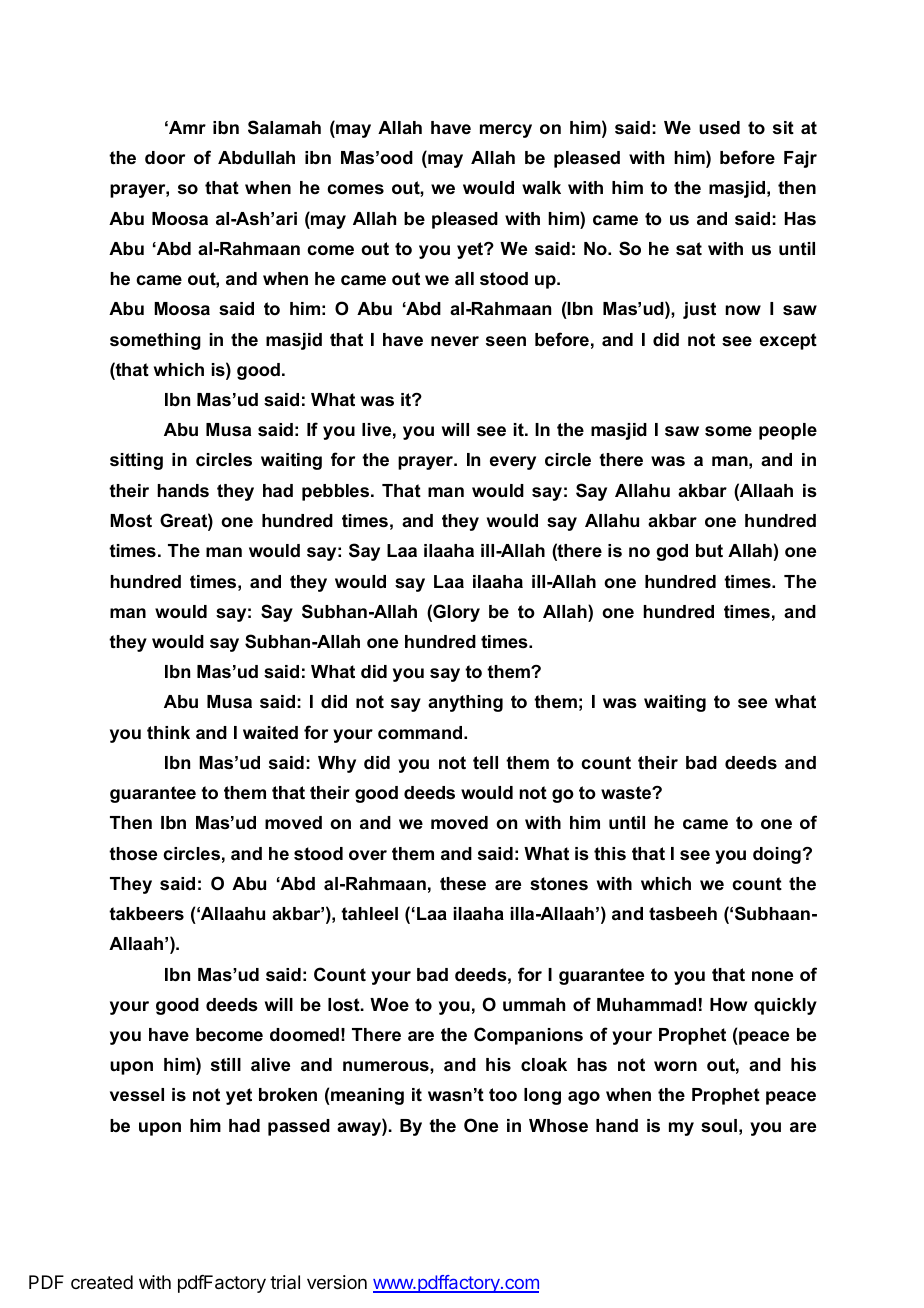  Describe the element at coordinates (136, 461) in the screenshot. I see `sitting` at that location.
